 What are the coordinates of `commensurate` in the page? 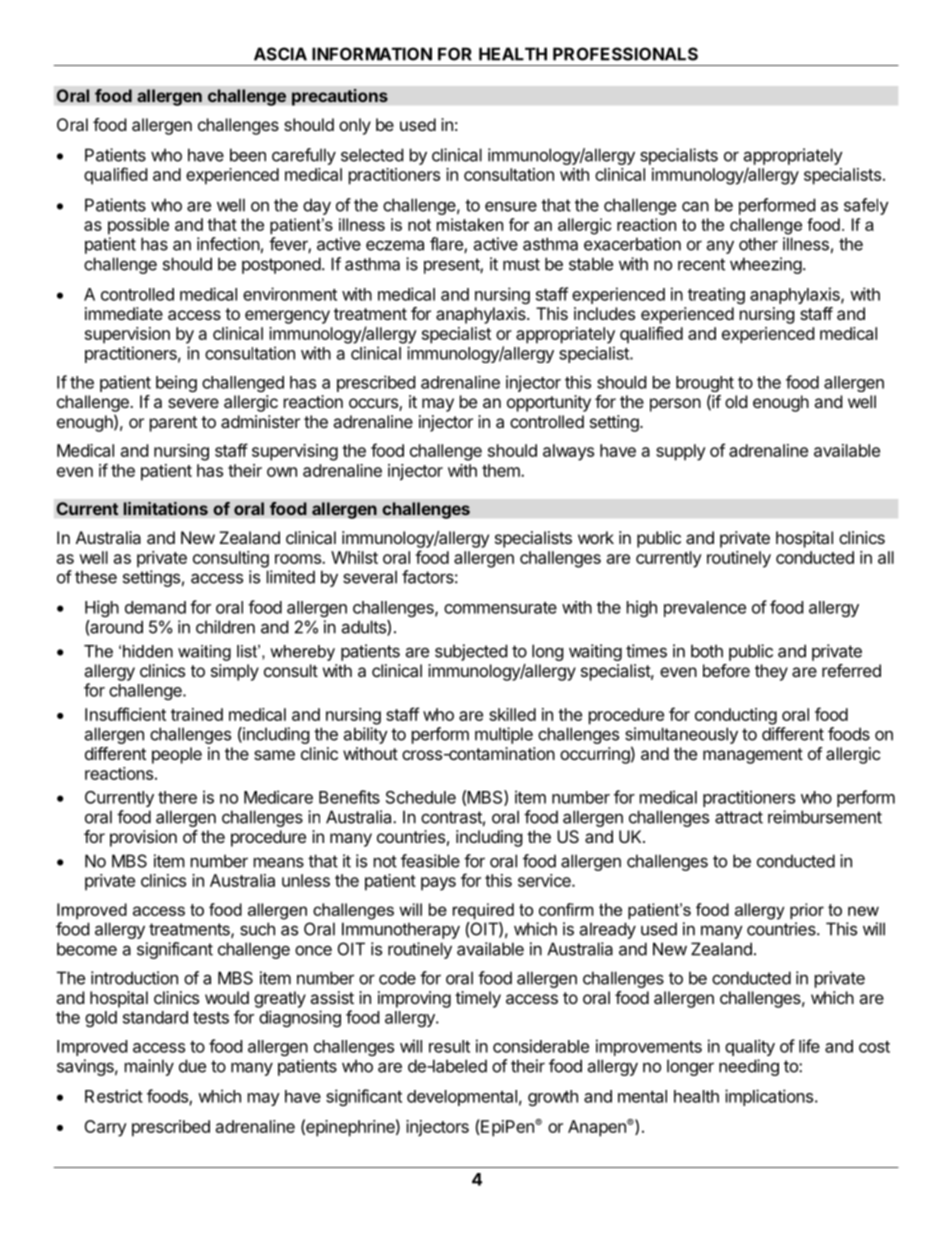 It's located at (500, 608).
